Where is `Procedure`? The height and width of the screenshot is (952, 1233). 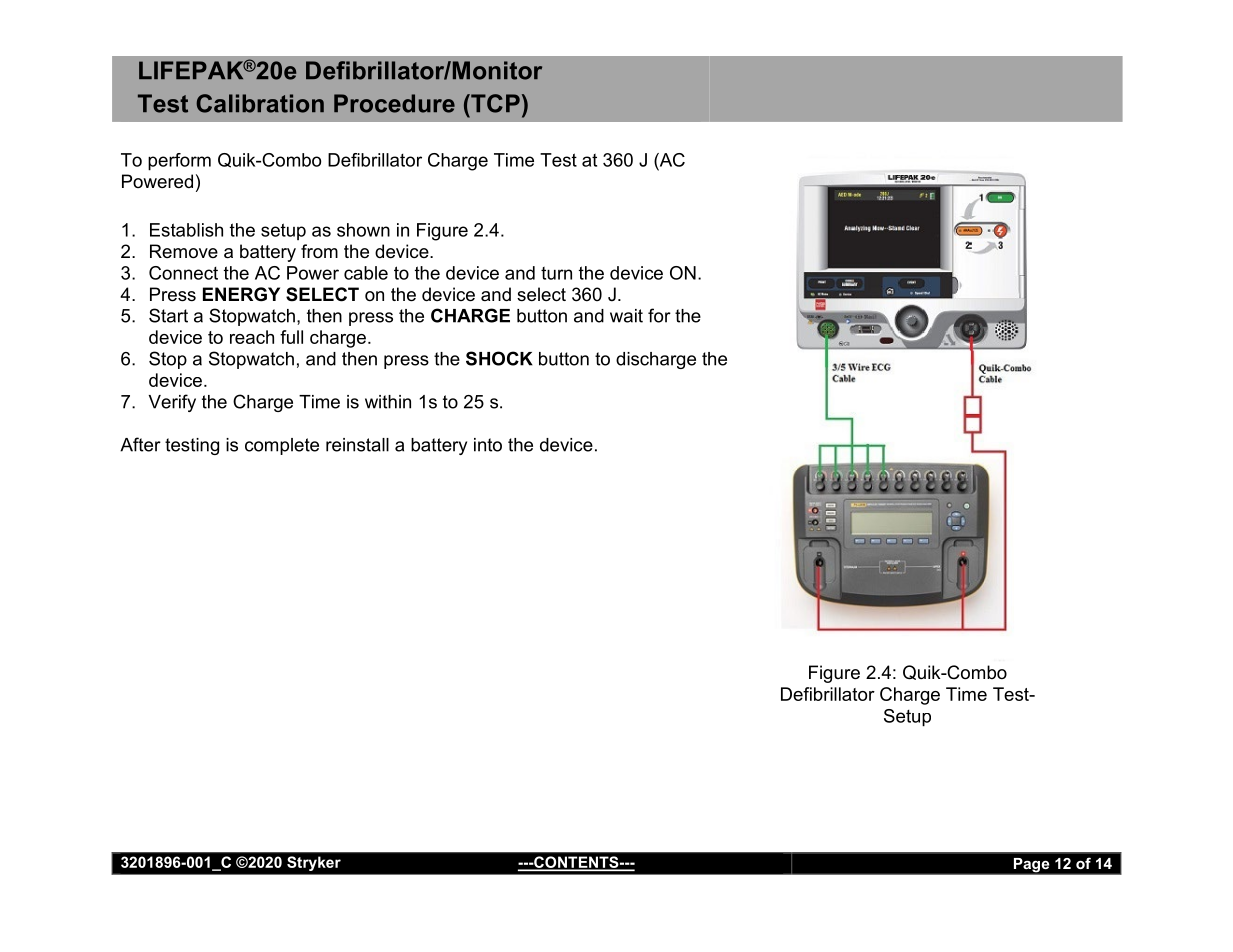 Procedure is located at coordinates (394, 103).
